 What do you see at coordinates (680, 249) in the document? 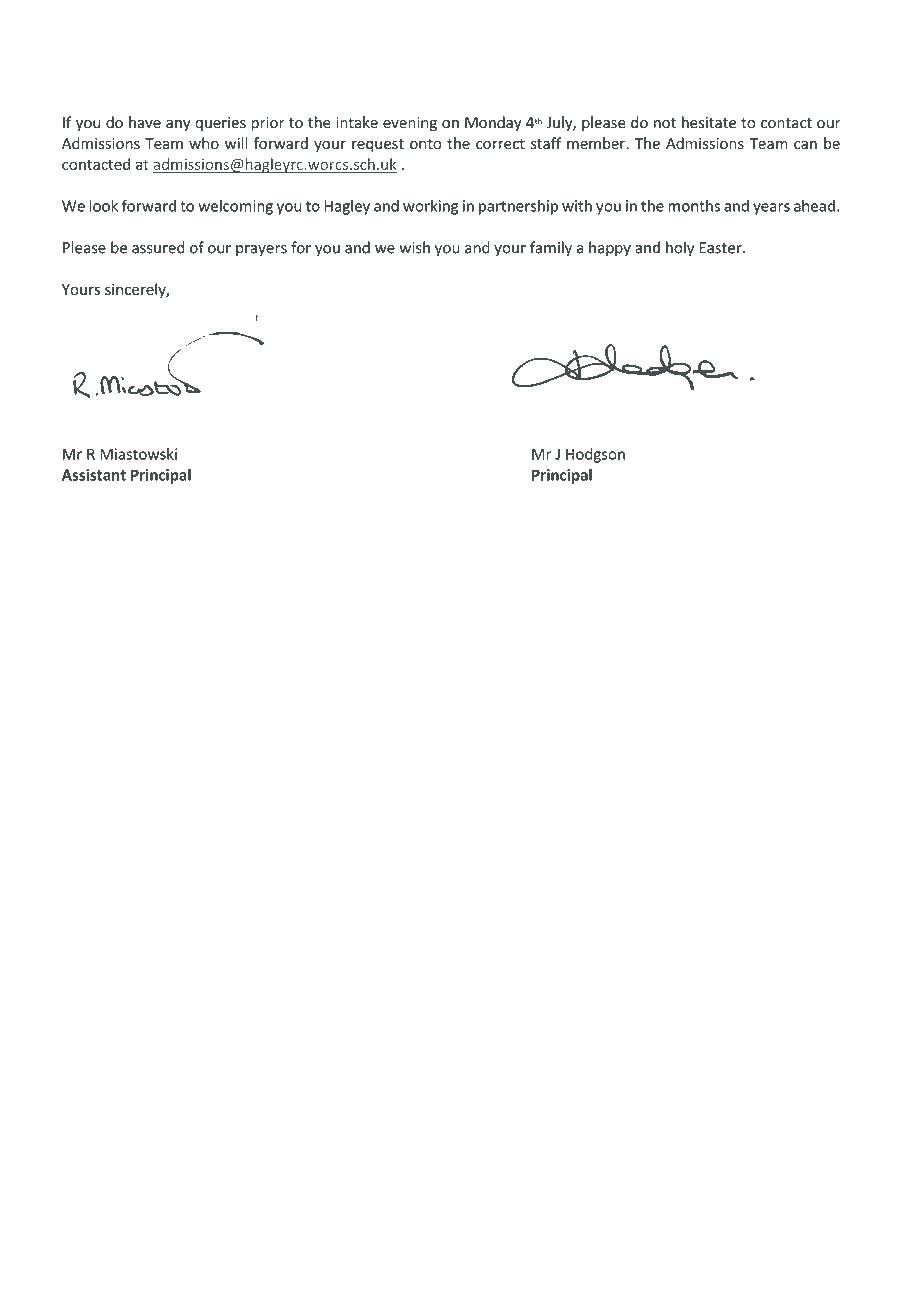
I see `holy` at bounding box center [680, 249].
